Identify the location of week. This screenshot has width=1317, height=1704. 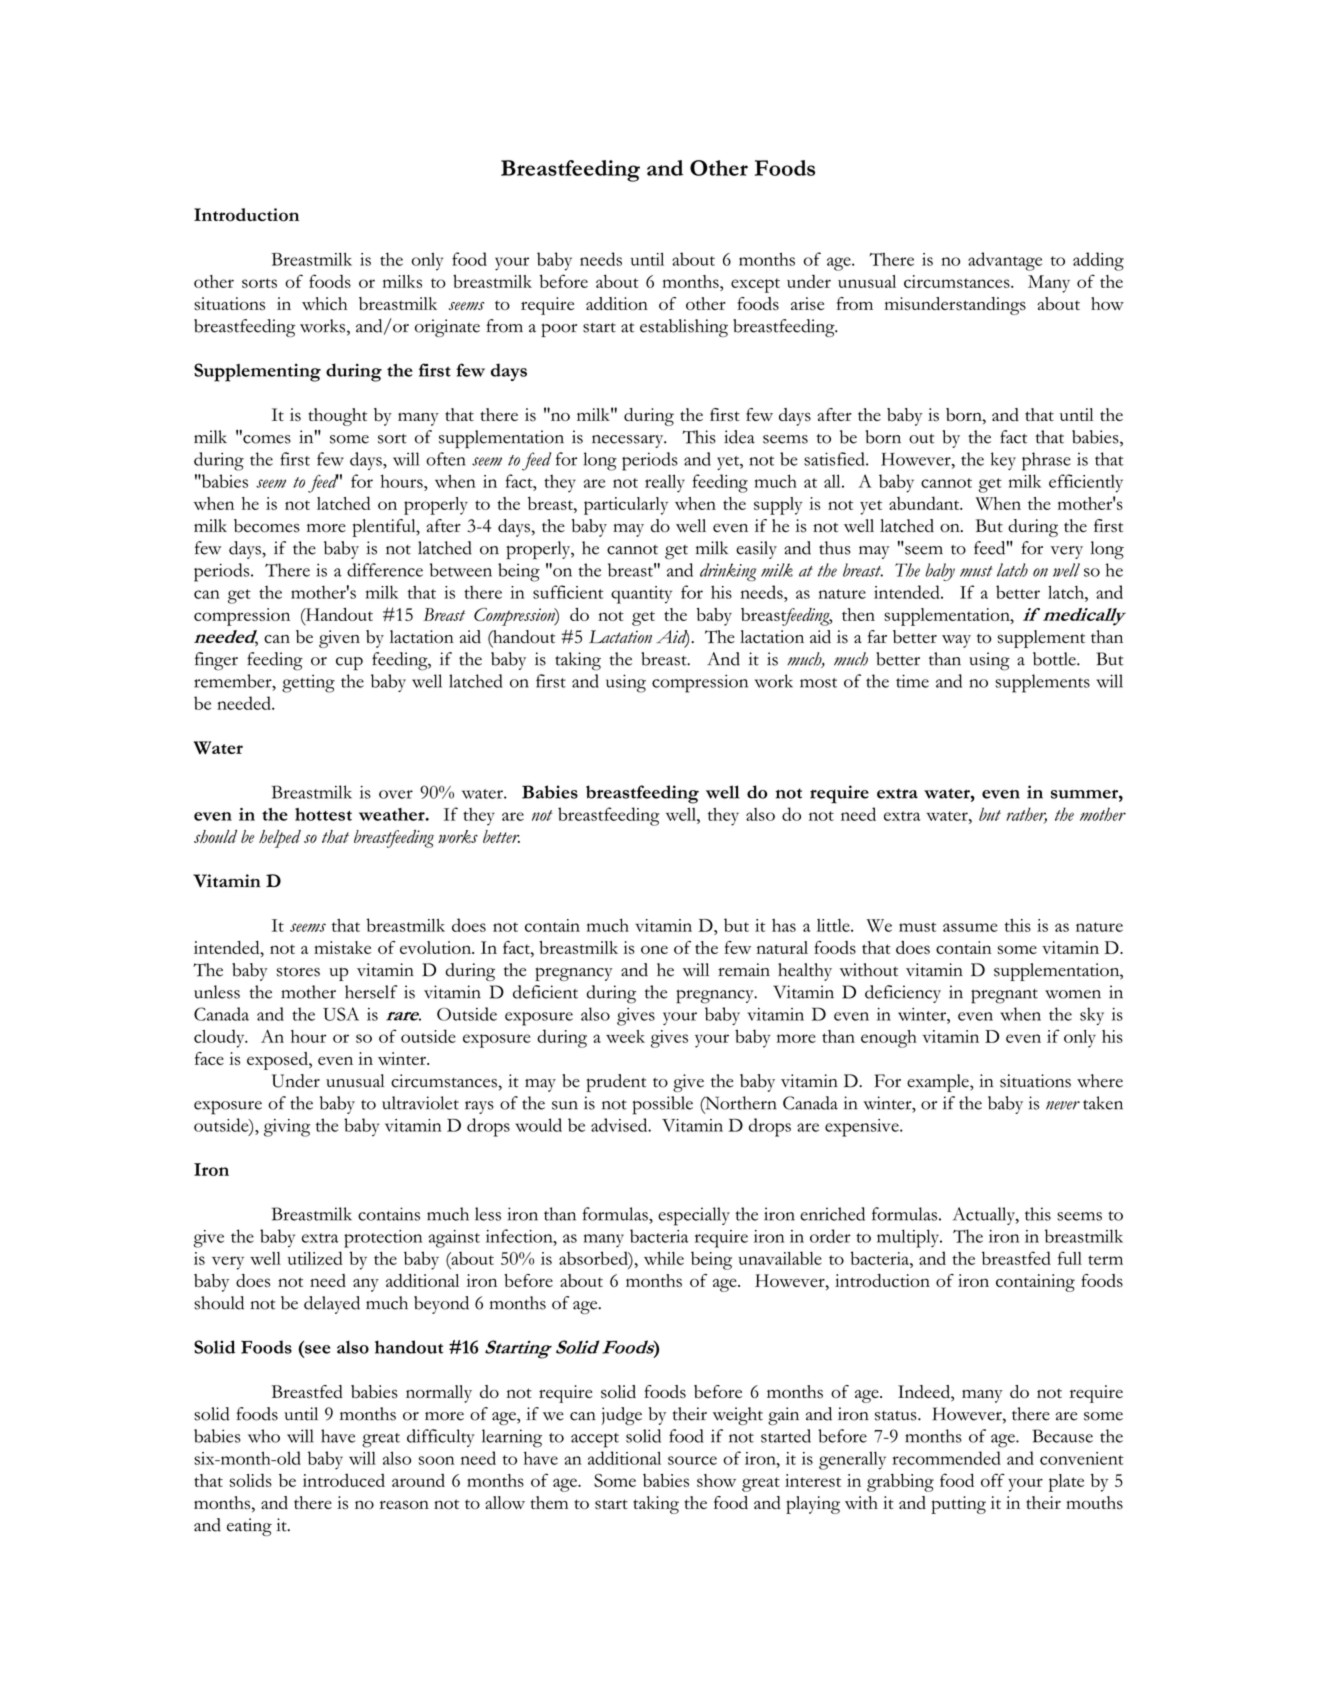
(625, 1036).
